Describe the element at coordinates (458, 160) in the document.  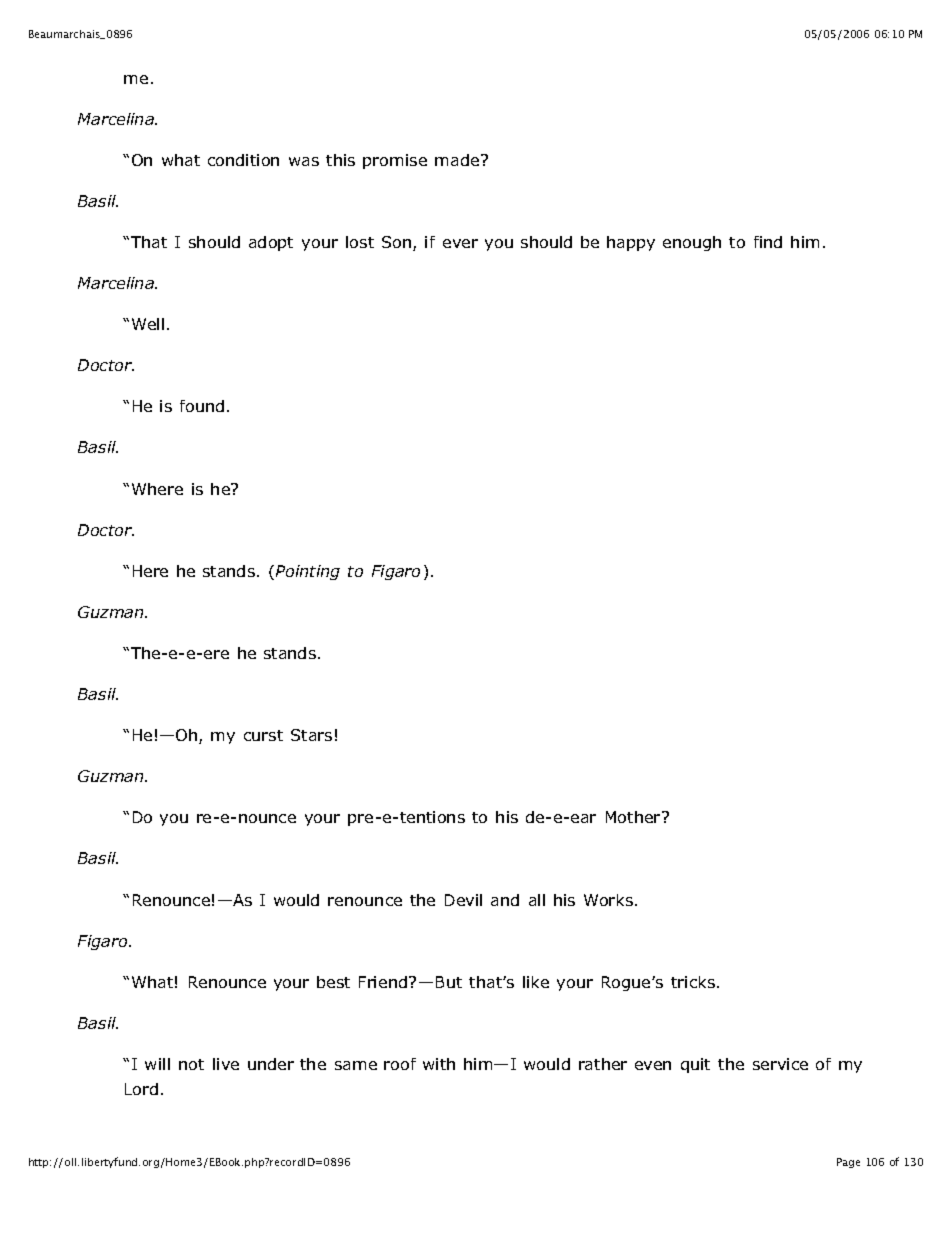
I see `made` at that location.
